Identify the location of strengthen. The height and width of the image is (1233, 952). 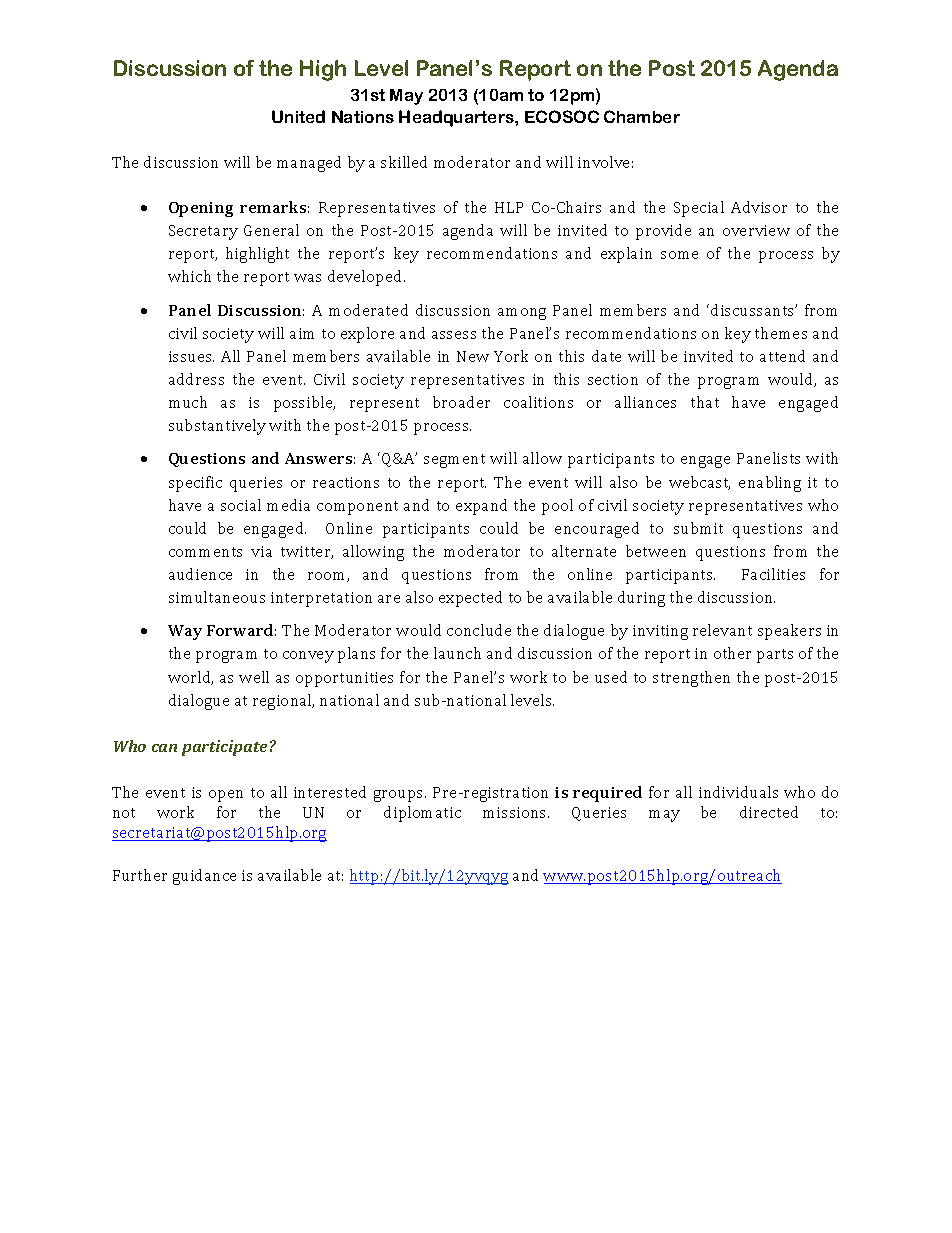
(691, 679).
